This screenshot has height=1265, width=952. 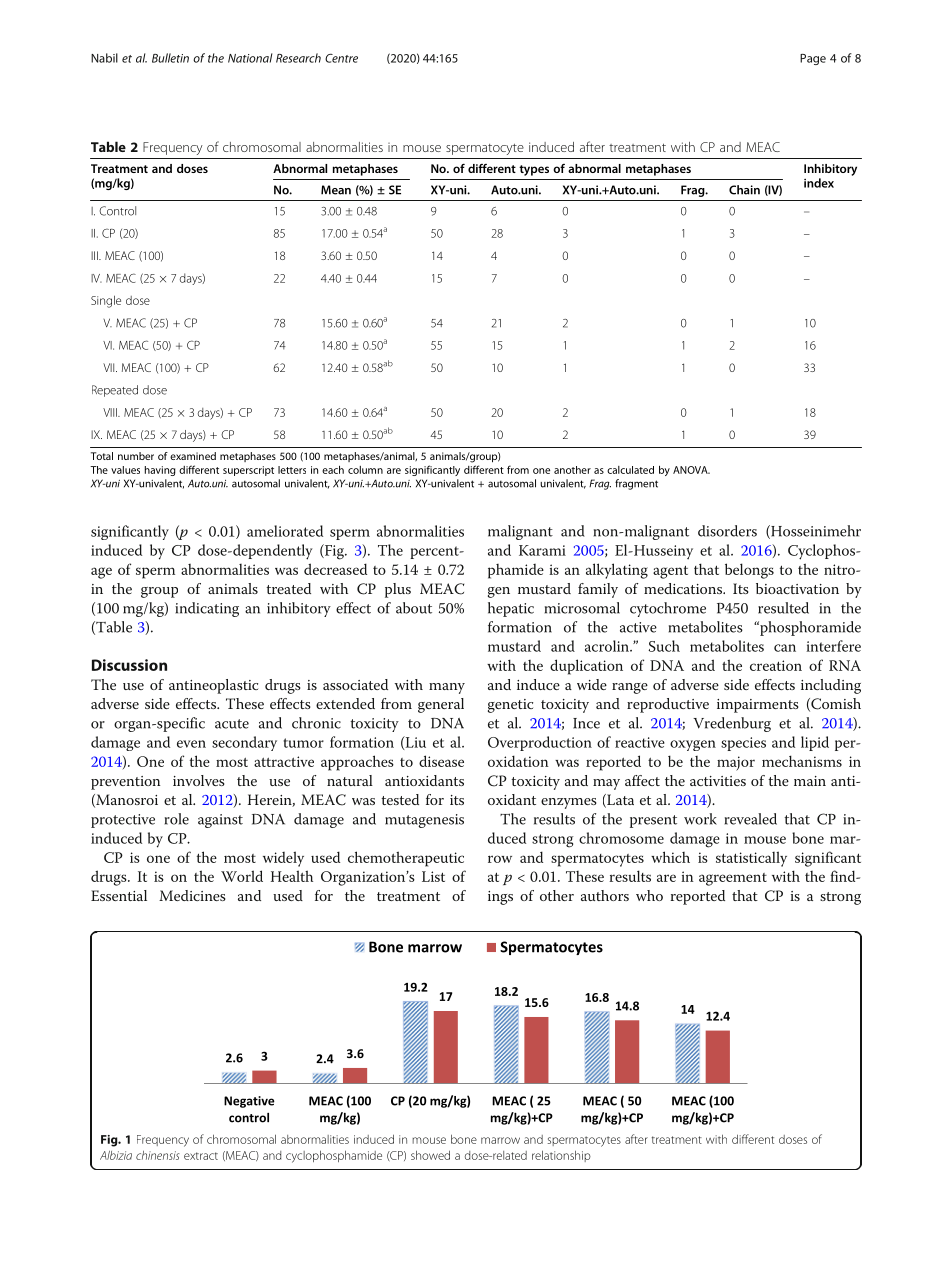 What do you see at coordinates (534, 170) in the screenshot?
I see `types` at bounding box center [534, 170].
